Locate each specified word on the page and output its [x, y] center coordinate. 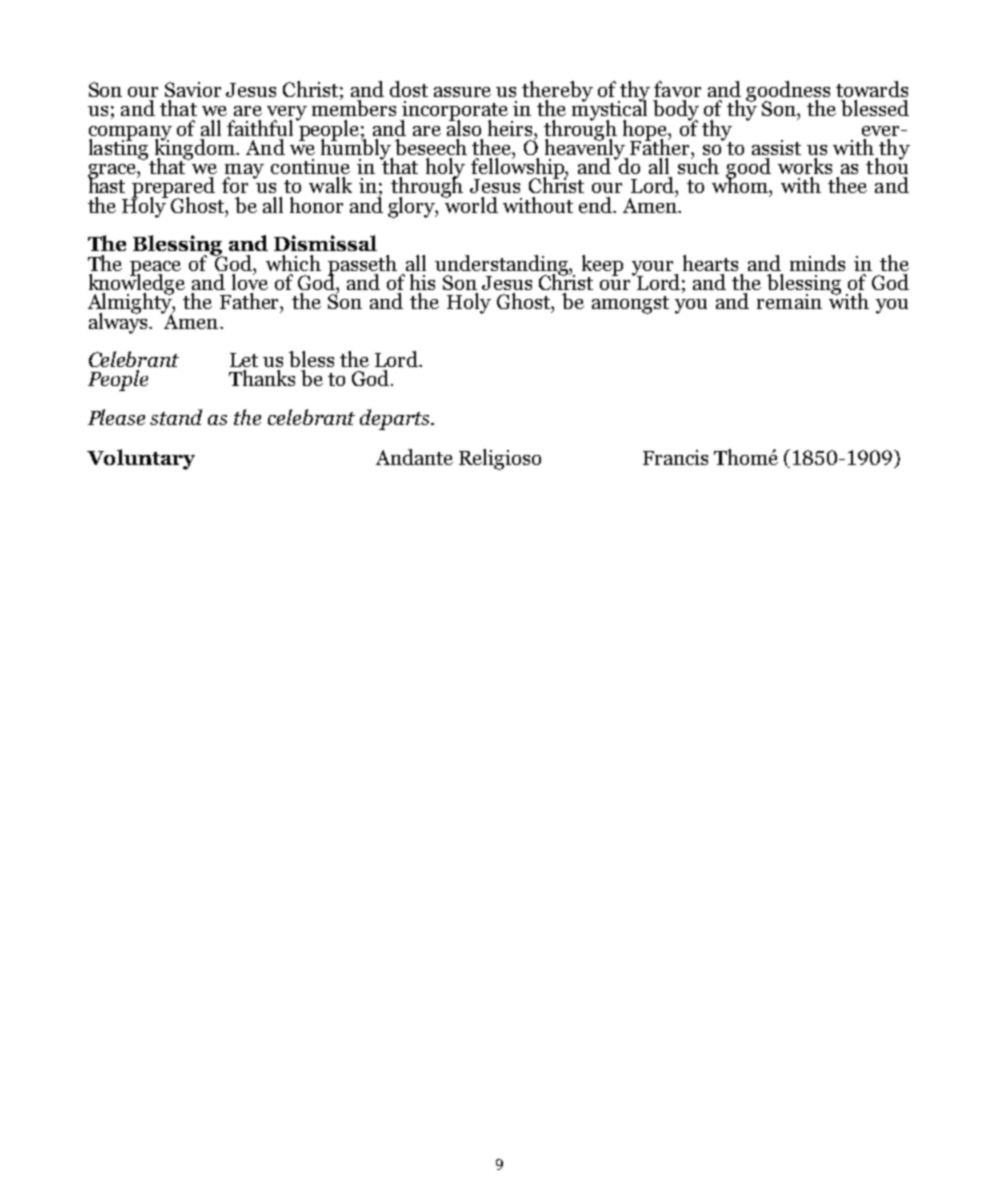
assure [462, 92]
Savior [193, 89]
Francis [675, 457]
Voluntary [141, 459]
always [119, 322]
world [470, 203]
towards [872, 89]
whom [741, 184]
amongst [630, 305]
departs [396, 419]
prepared [173, 187]
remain [789, 301]
